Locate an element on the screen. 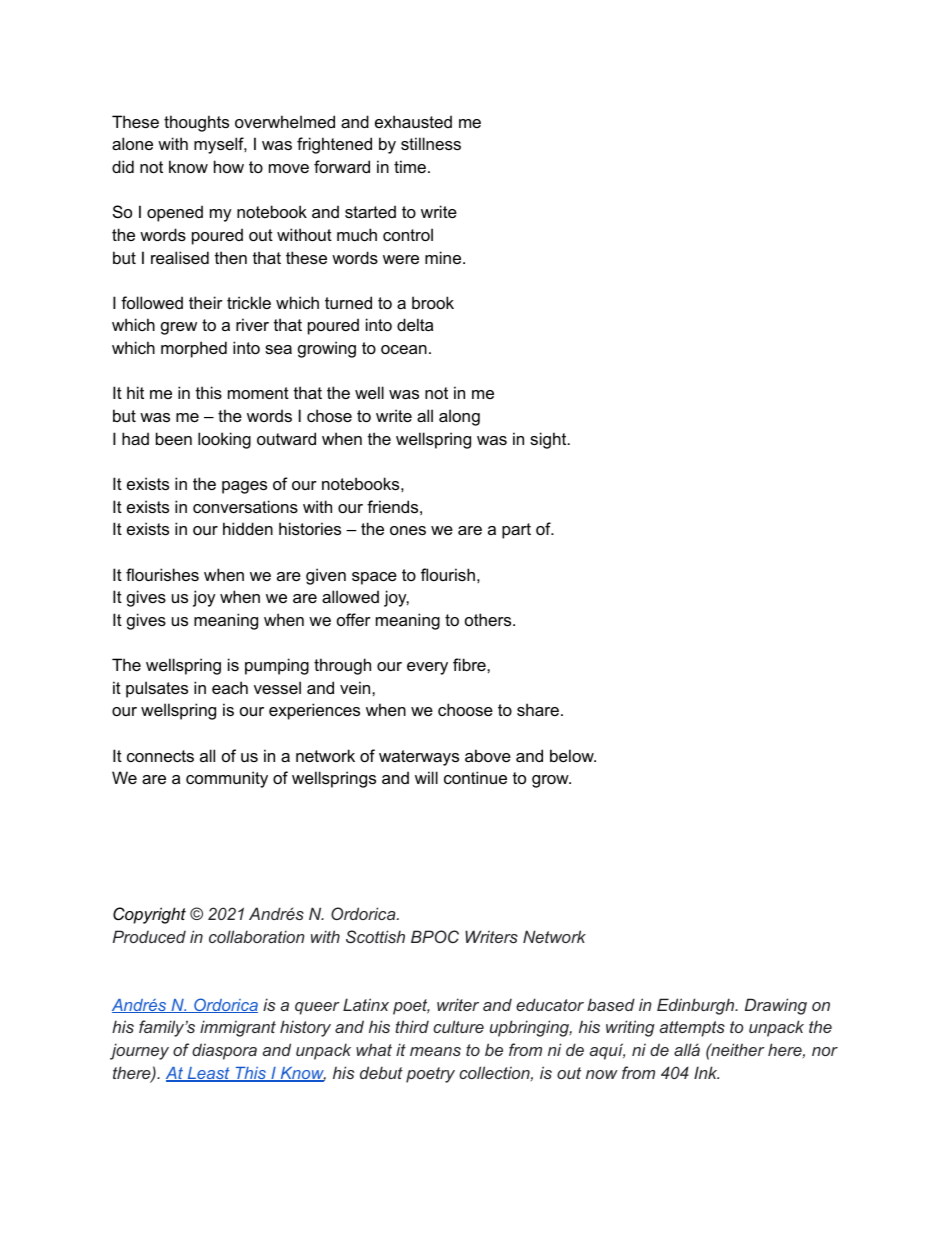 This screenshot has height=1233, width=952. sight is located at coordinates (549, 440).
